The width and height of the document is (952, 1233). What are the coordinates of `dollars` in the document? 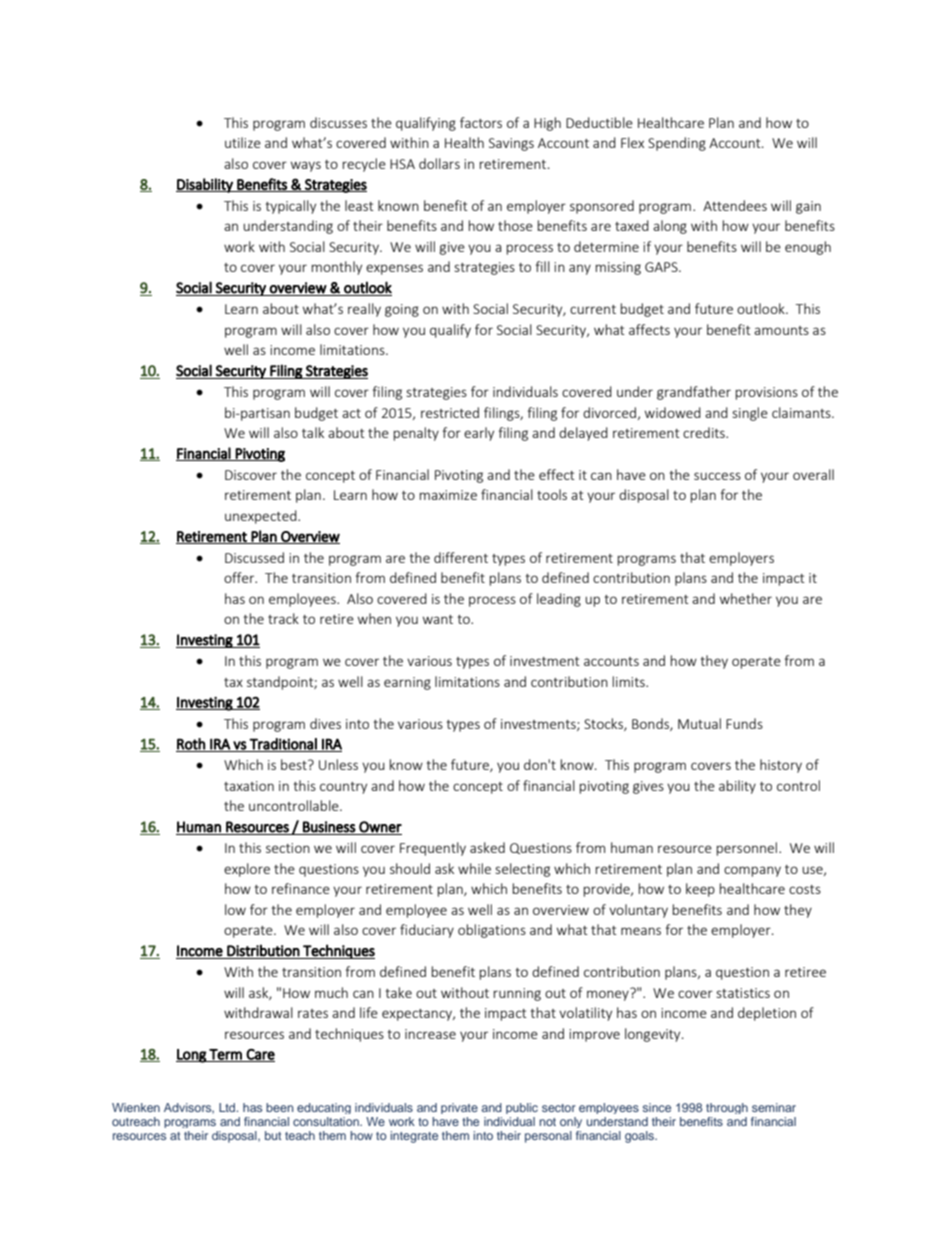 It's located at (439, 163).
